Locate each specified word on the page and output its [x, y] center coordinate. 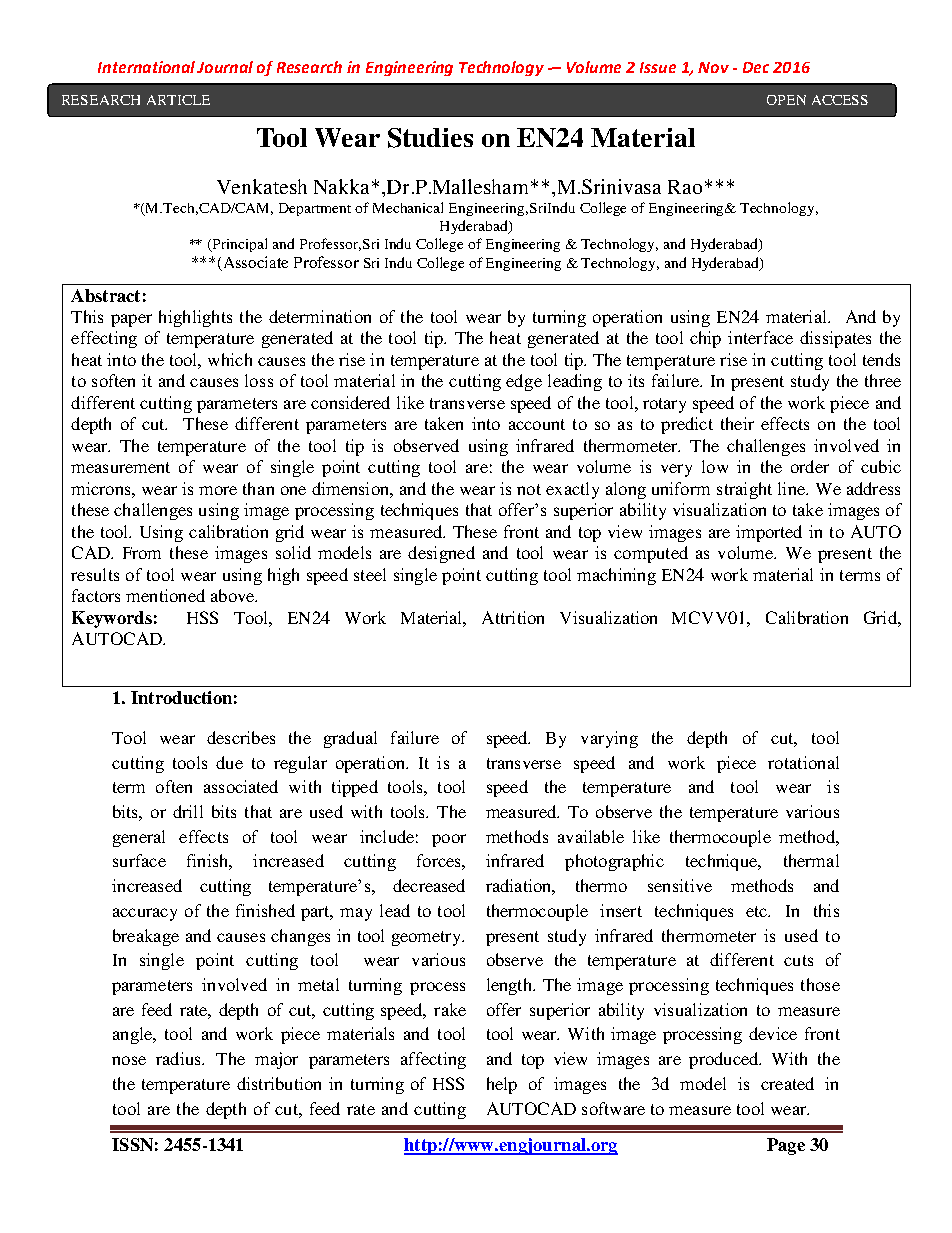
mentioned [165, 595]
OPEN [786, 100]
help [502, 1085]
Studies [430, 138]
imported [769, 533]
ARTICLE [178, 100]
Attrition [513, 617]
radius [179, 1058]
